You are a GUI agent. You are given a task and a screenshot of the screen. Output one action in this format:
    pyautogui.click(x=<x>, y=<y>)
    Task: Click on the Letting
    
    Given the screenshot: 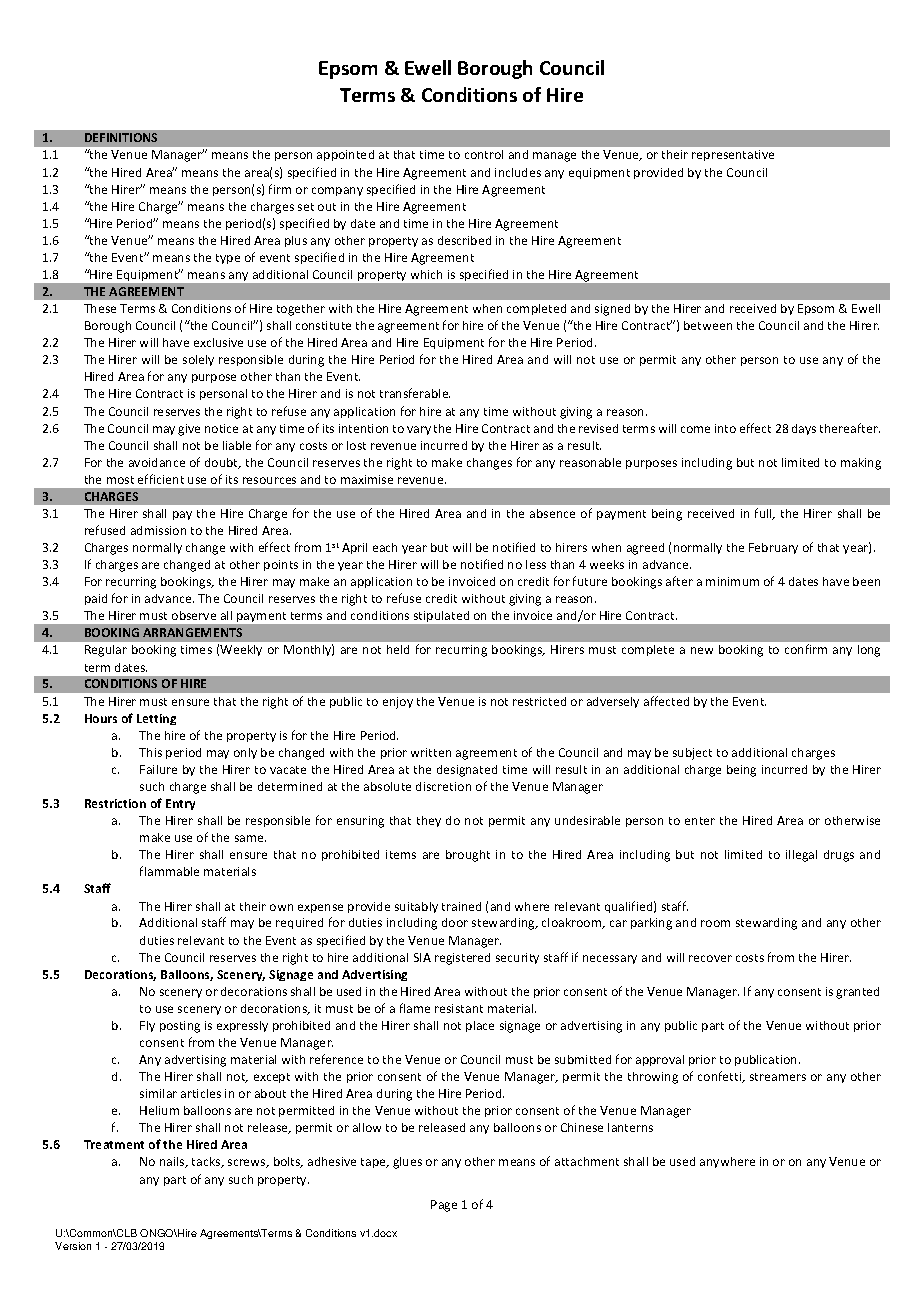 What is the action you would take?
    pyautogui.click(x=156, y=719)
